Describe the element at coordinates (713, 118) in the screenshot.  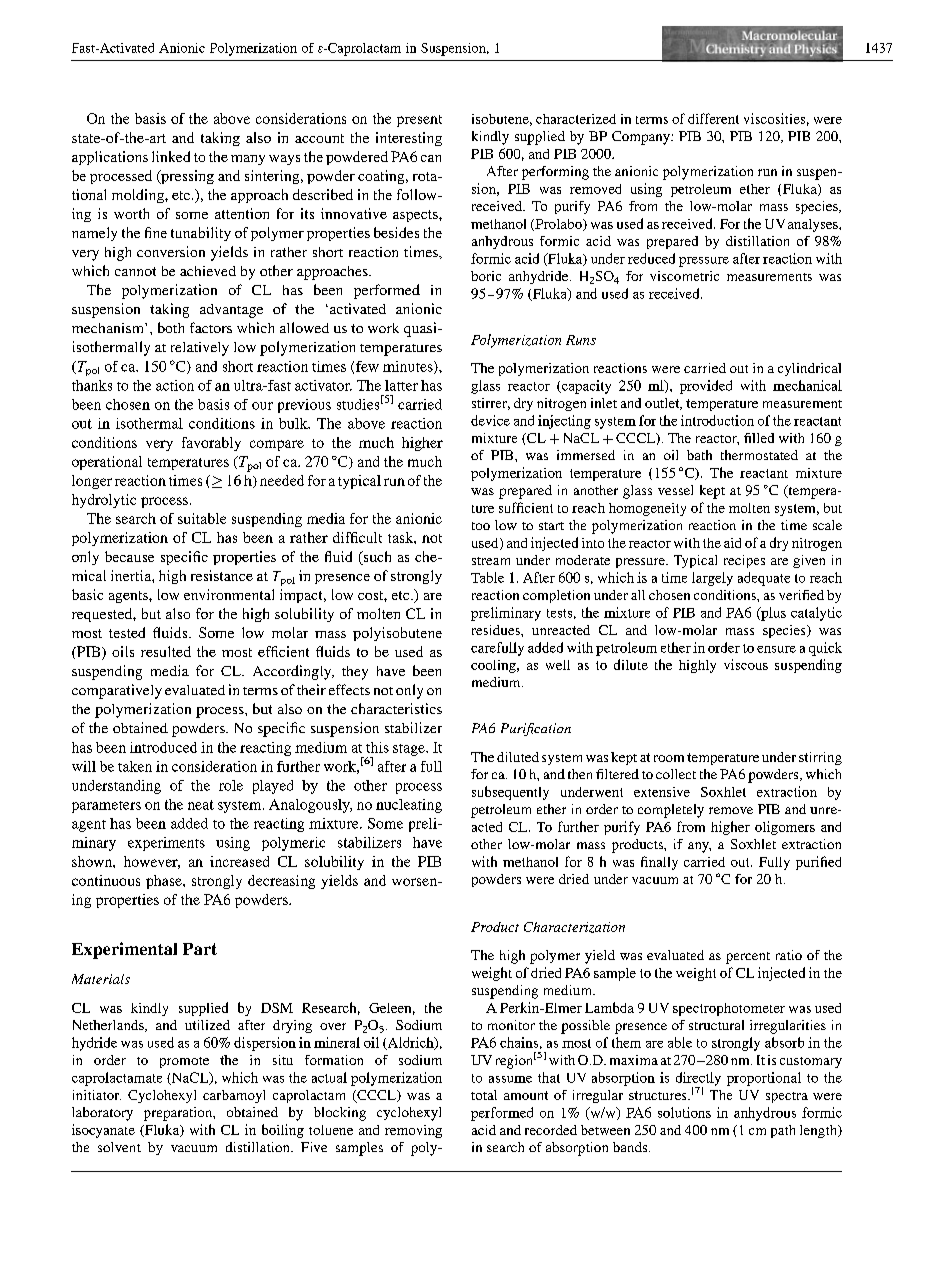
I see `different` at that location.
